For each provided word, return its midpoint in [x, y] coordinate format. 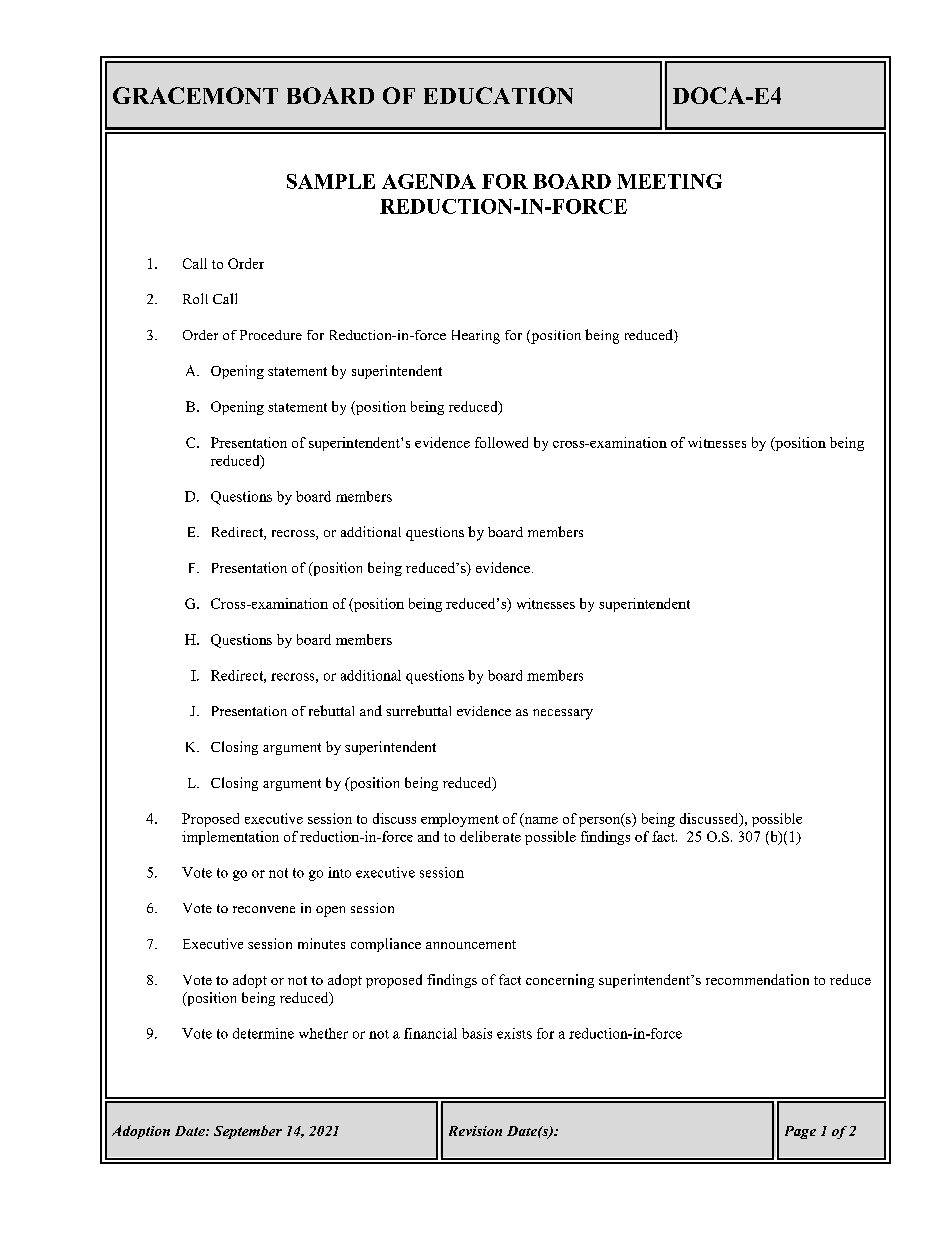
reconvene [264, 909]
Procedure [271, 335]
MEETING [669, 181]
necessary [563, 714]
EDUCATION [498, 95]
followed [501, 442]
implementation [230, 838]
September [248, 1132]
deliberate [490, 836]
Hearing [476, 337]
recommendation [757, 979]
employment [460, 820]
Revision [475, 1131]
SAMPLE [331, 181]
